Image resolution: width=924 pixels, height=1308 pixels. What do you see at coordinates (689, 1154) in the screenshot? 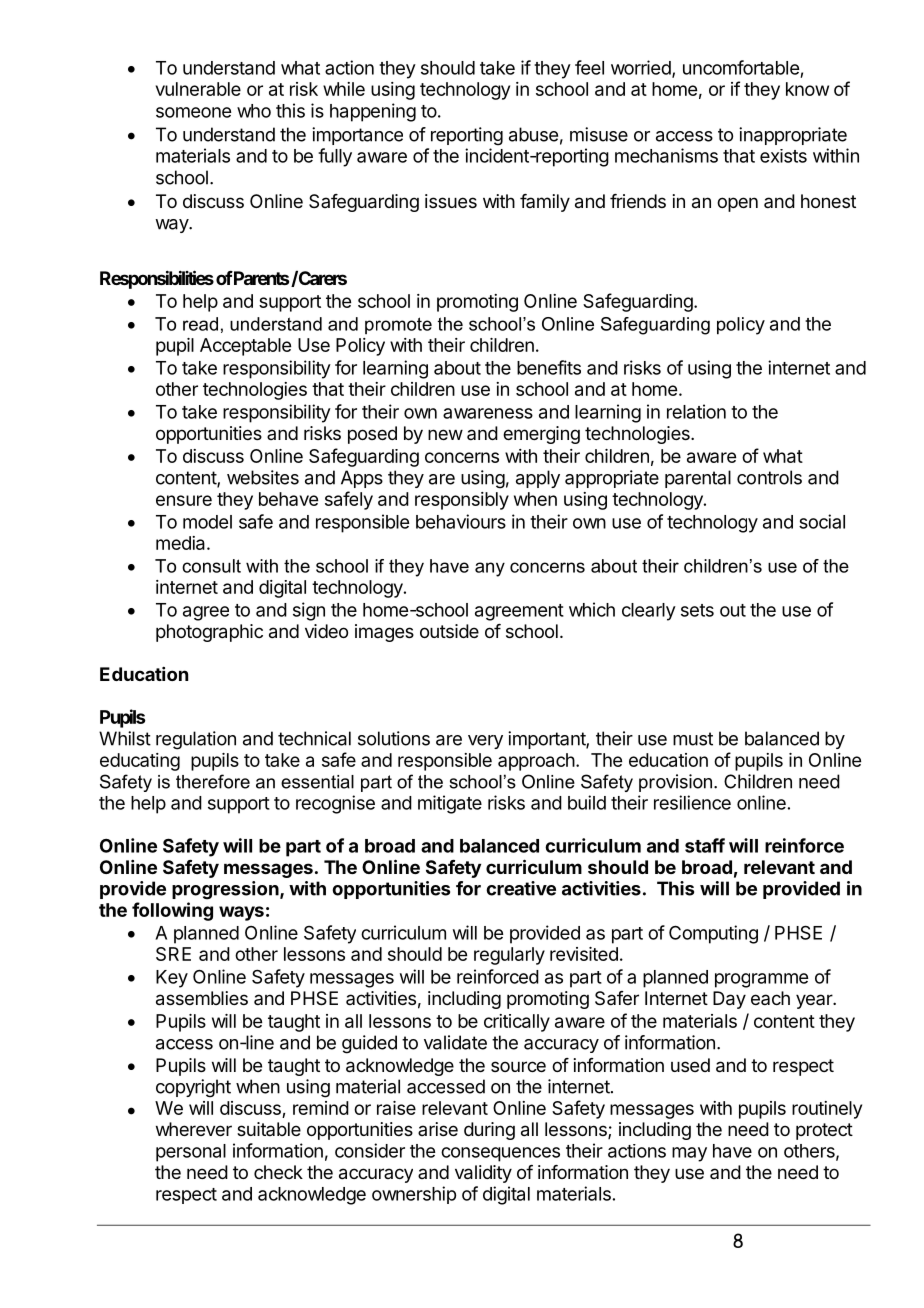
I see `may` at bounding box center [689, 1154].
